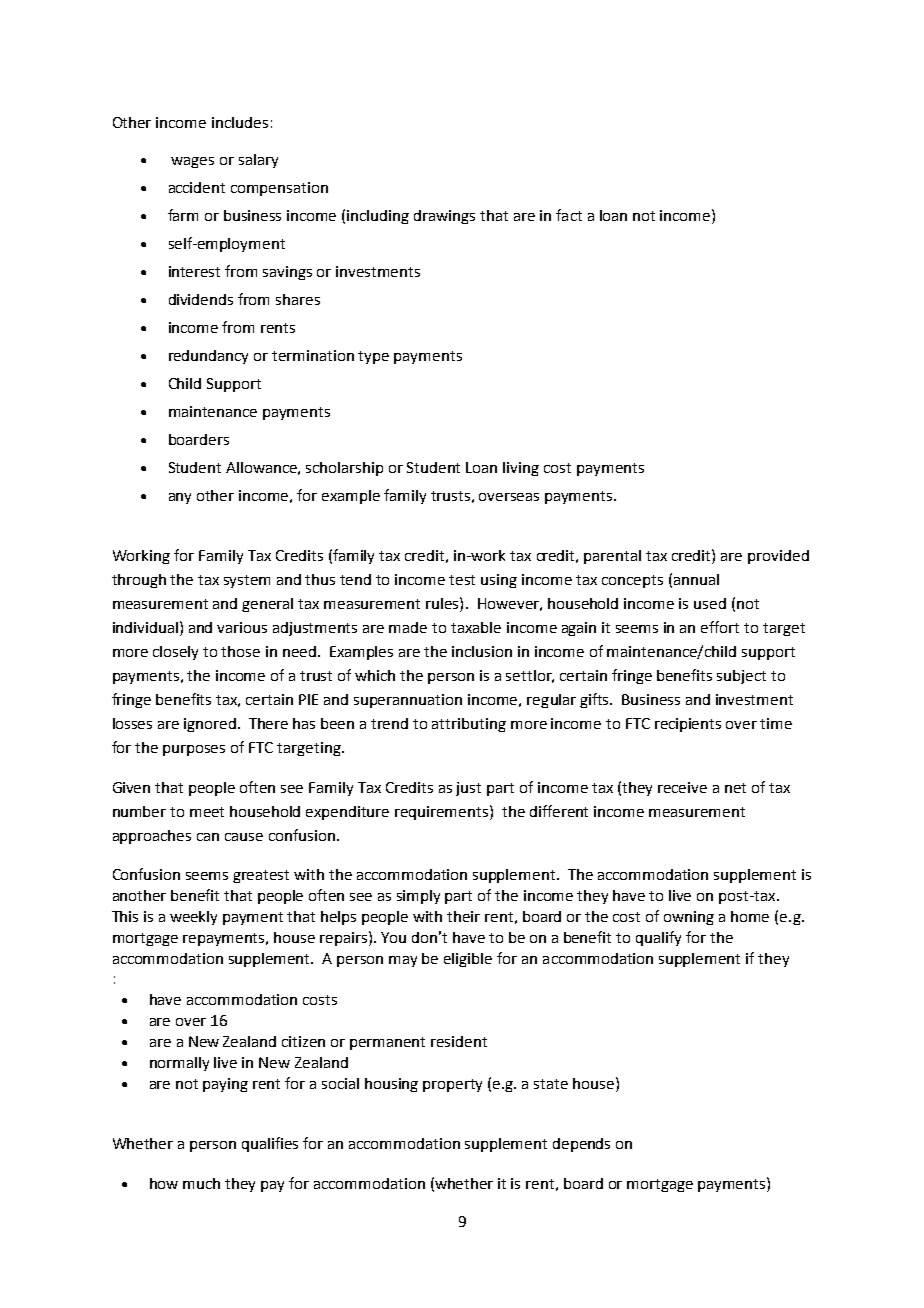 The image size is (924, 1308). What do you see at coordinates (521, 469) in the page?
I see `living` at bounding box center [521, 469].
